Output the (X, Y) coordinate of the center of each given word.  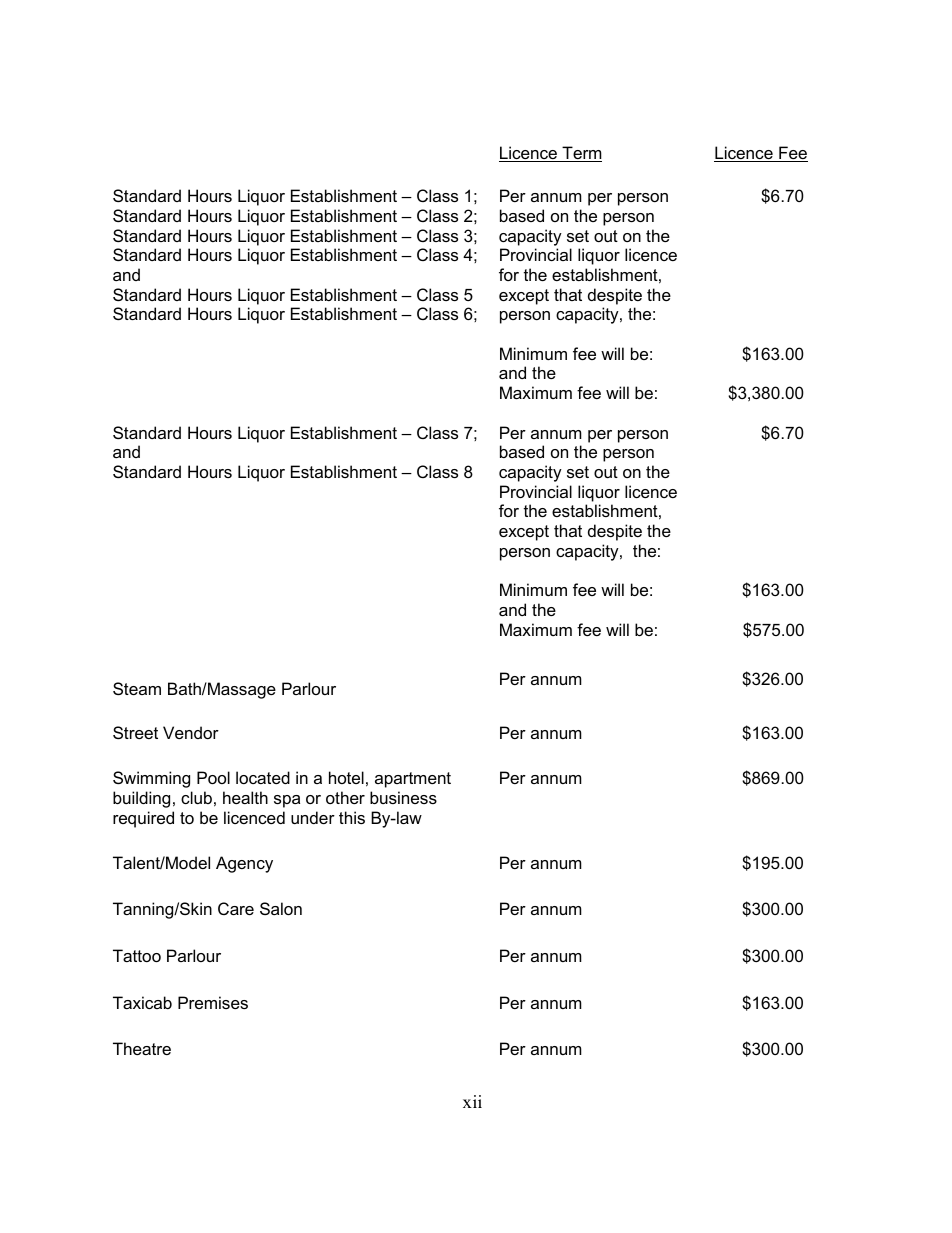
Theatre (142, 1048)
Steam (137, 688)
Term (581, 154)
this (352, 817)
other (345, 797)
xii (472, 1101)
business (403, 797)
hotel (346, 777)
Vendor (191, 732)
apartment (413, 780)
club (196, 797)
